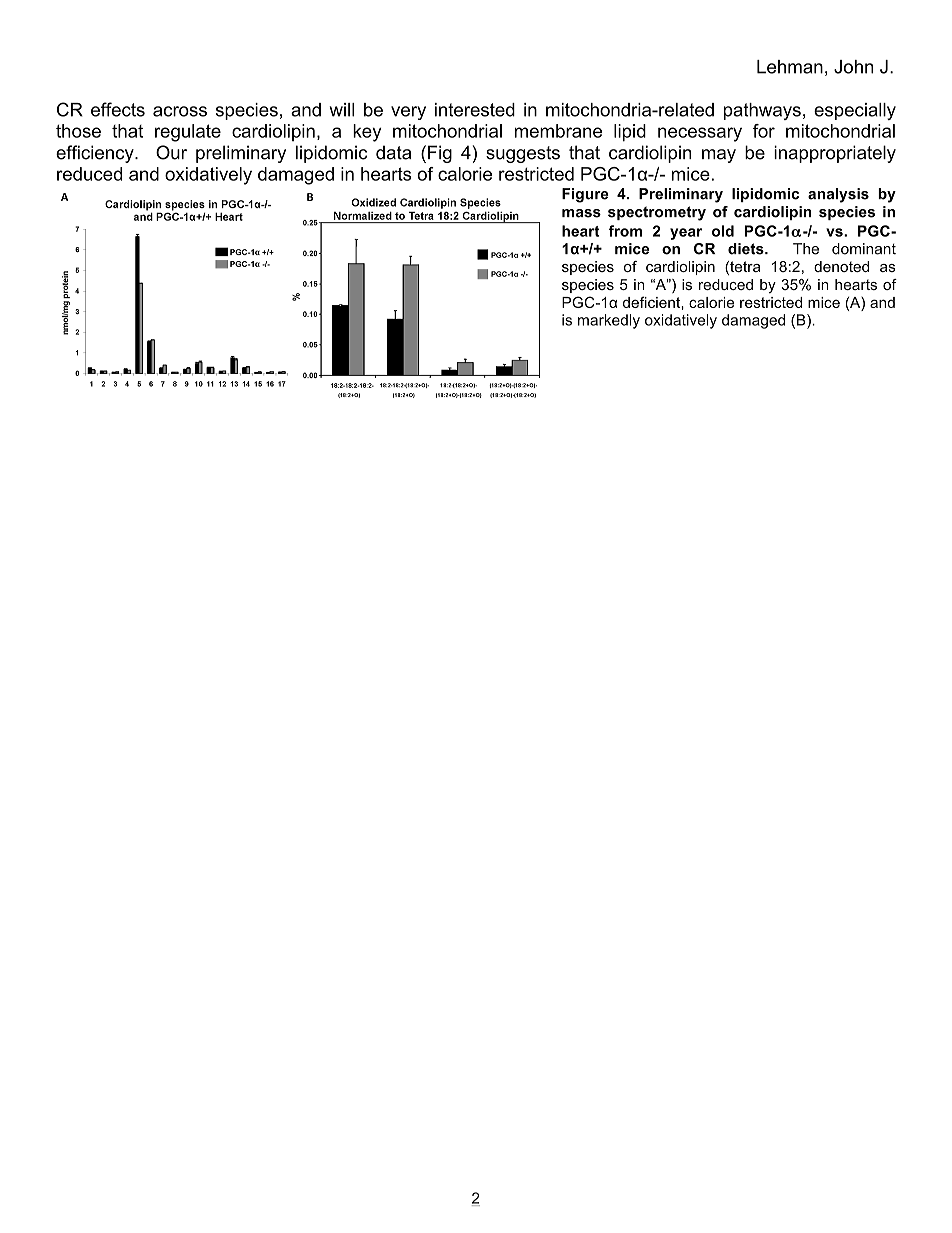 The width and height of the document is (952, 1233). I want to click on denoted, so click(841, 266).
